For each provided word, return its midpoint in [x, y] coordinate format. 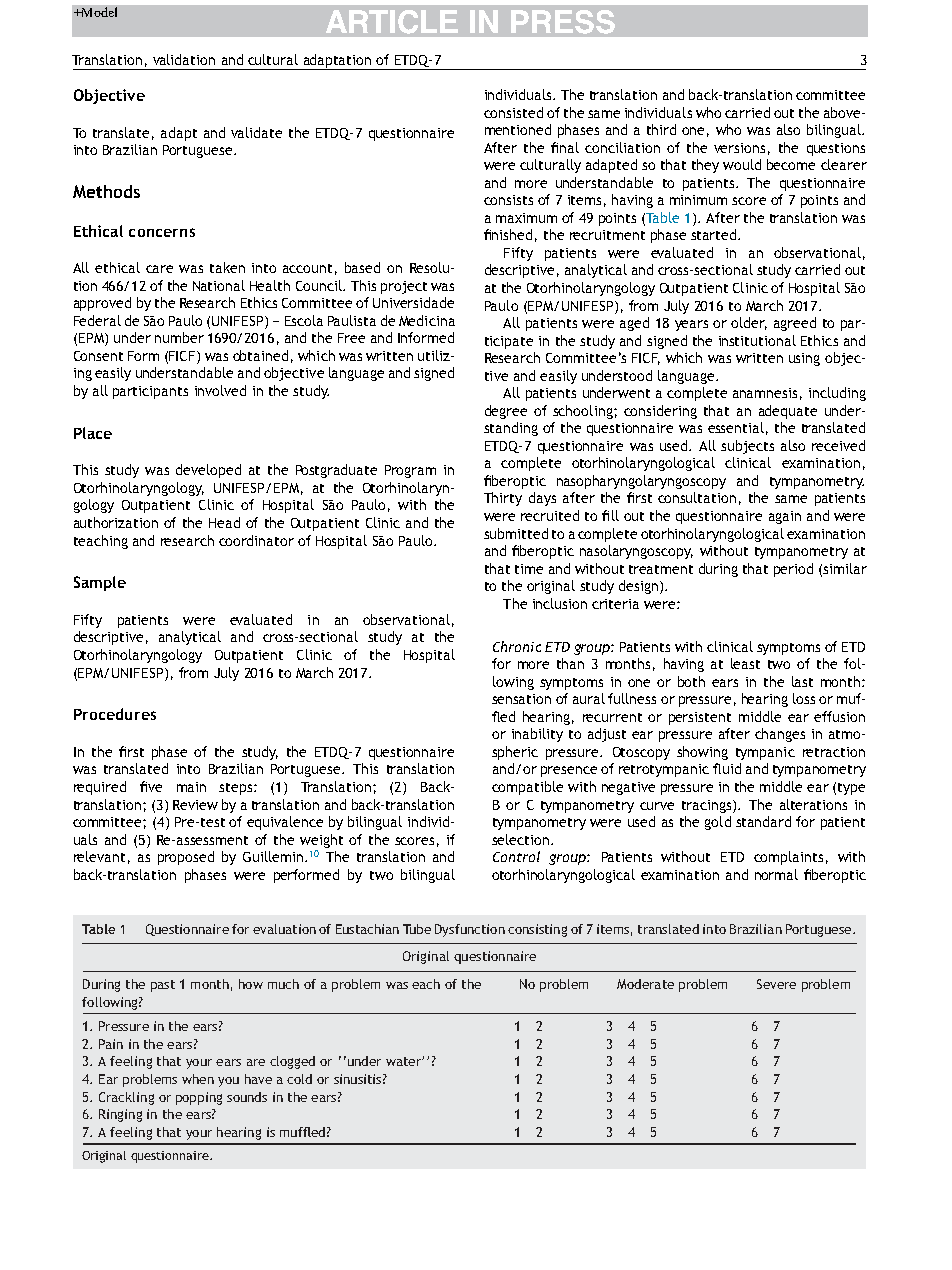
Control [516, 856]
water [404, 1061]
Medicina [427, 320]
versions [739, 148]
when [198, 1079]
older [749, 323]
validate [256, 132]
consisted [513, 112]
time [529, 569]
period [793, 570]
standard [763, 821]
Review [195, 805]
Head [224, 522]
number [179, 337]
